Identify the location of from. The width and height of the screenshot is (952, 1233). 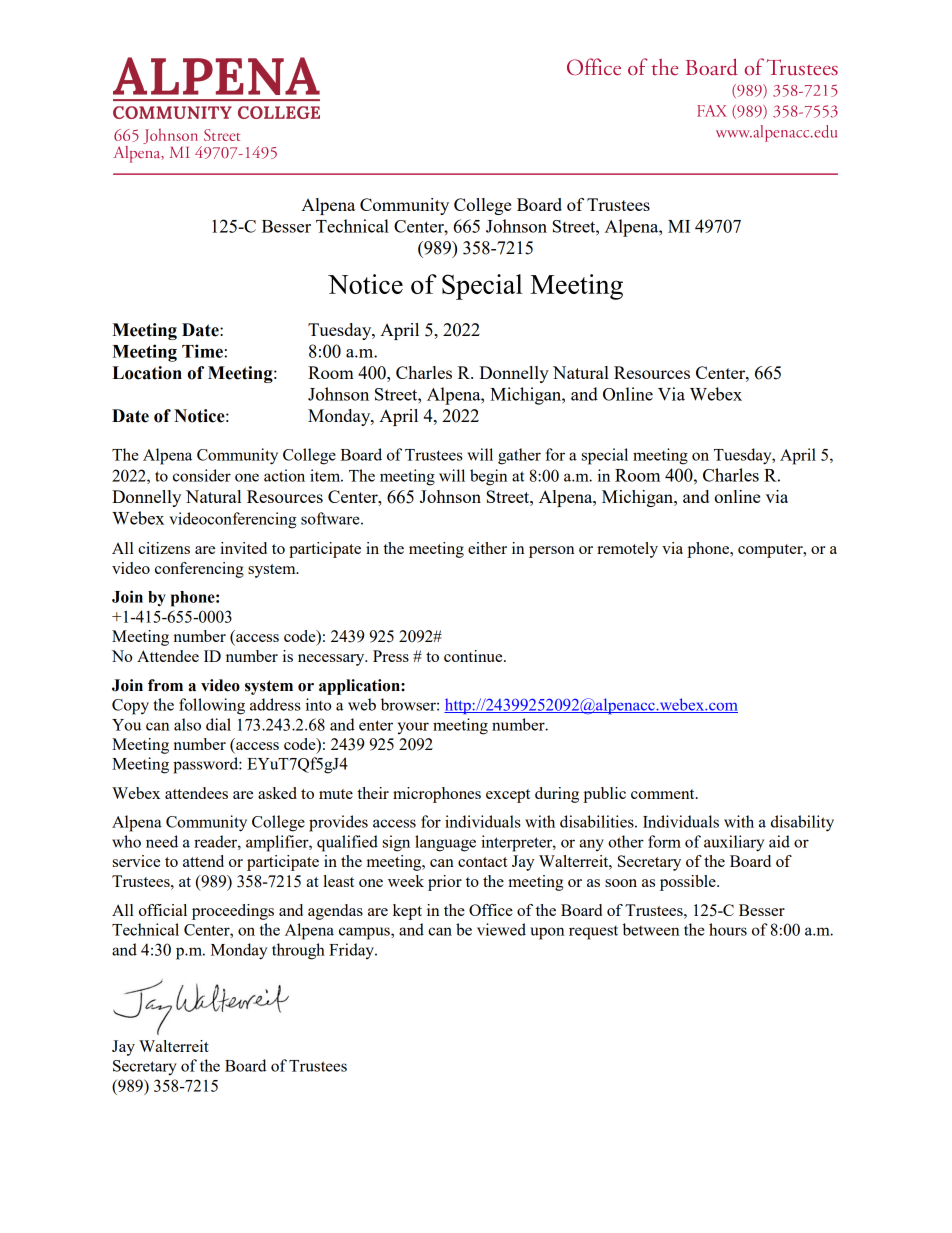
(165, 685).
